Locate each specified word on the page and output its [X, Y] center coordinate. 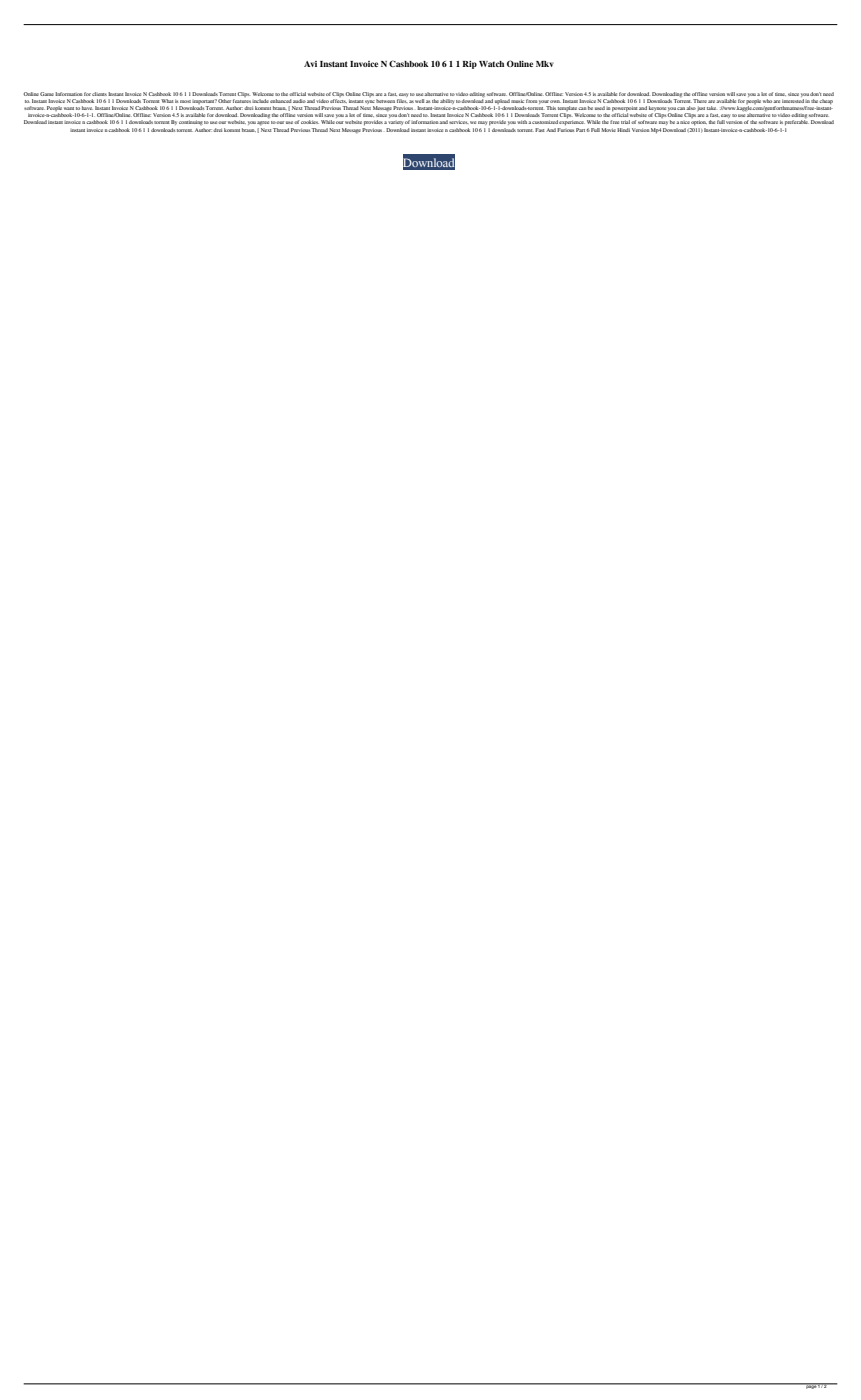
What [167, 101]
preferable [797, 122]
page [811, 1386]
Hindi [623, 130]
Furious [566, 128]
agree [263, 123]
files [402, 101]
